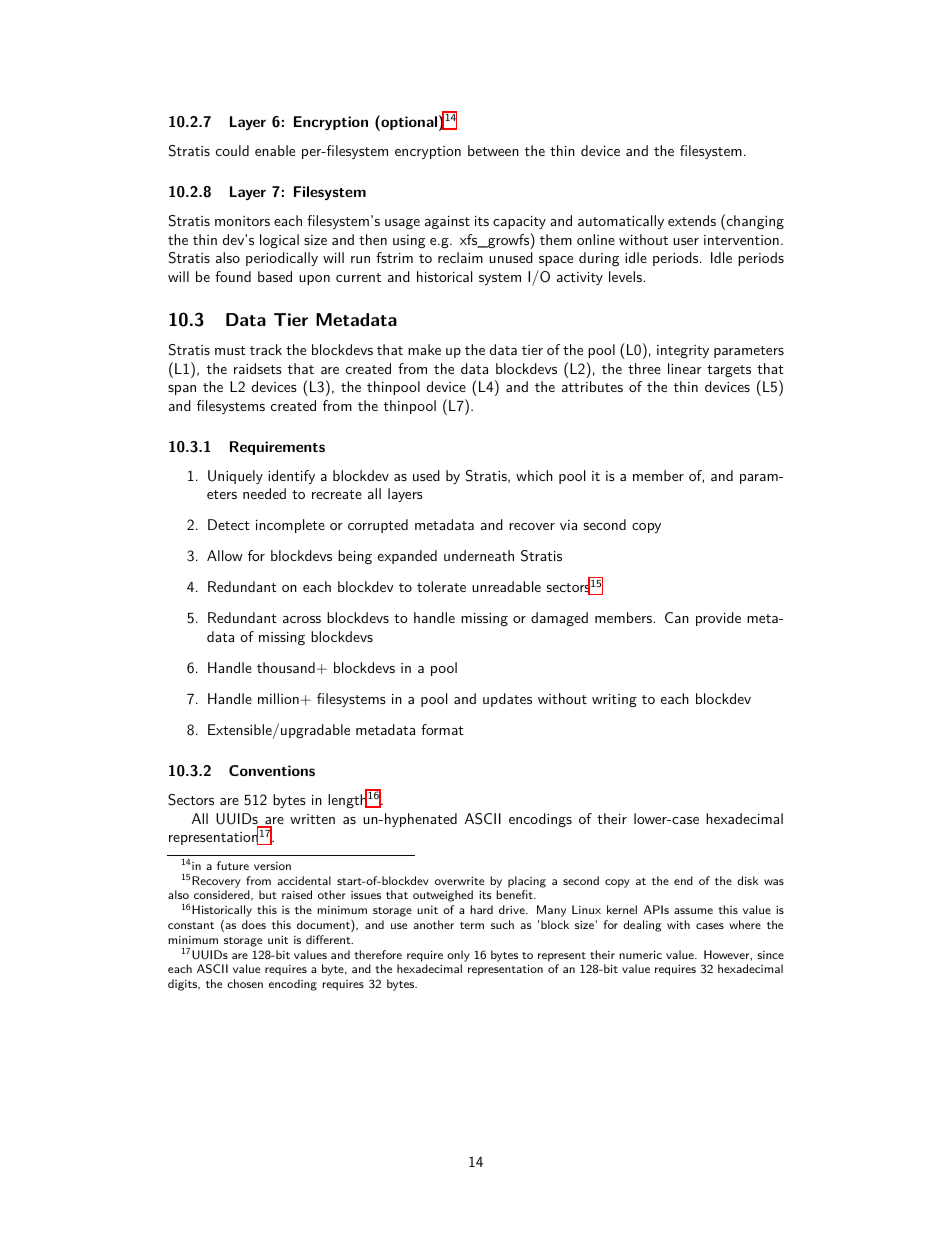 The width and height of the page is (952, 1233). Describe the element at coordinates (718, 619) in the page. I see `provide` at that location.
